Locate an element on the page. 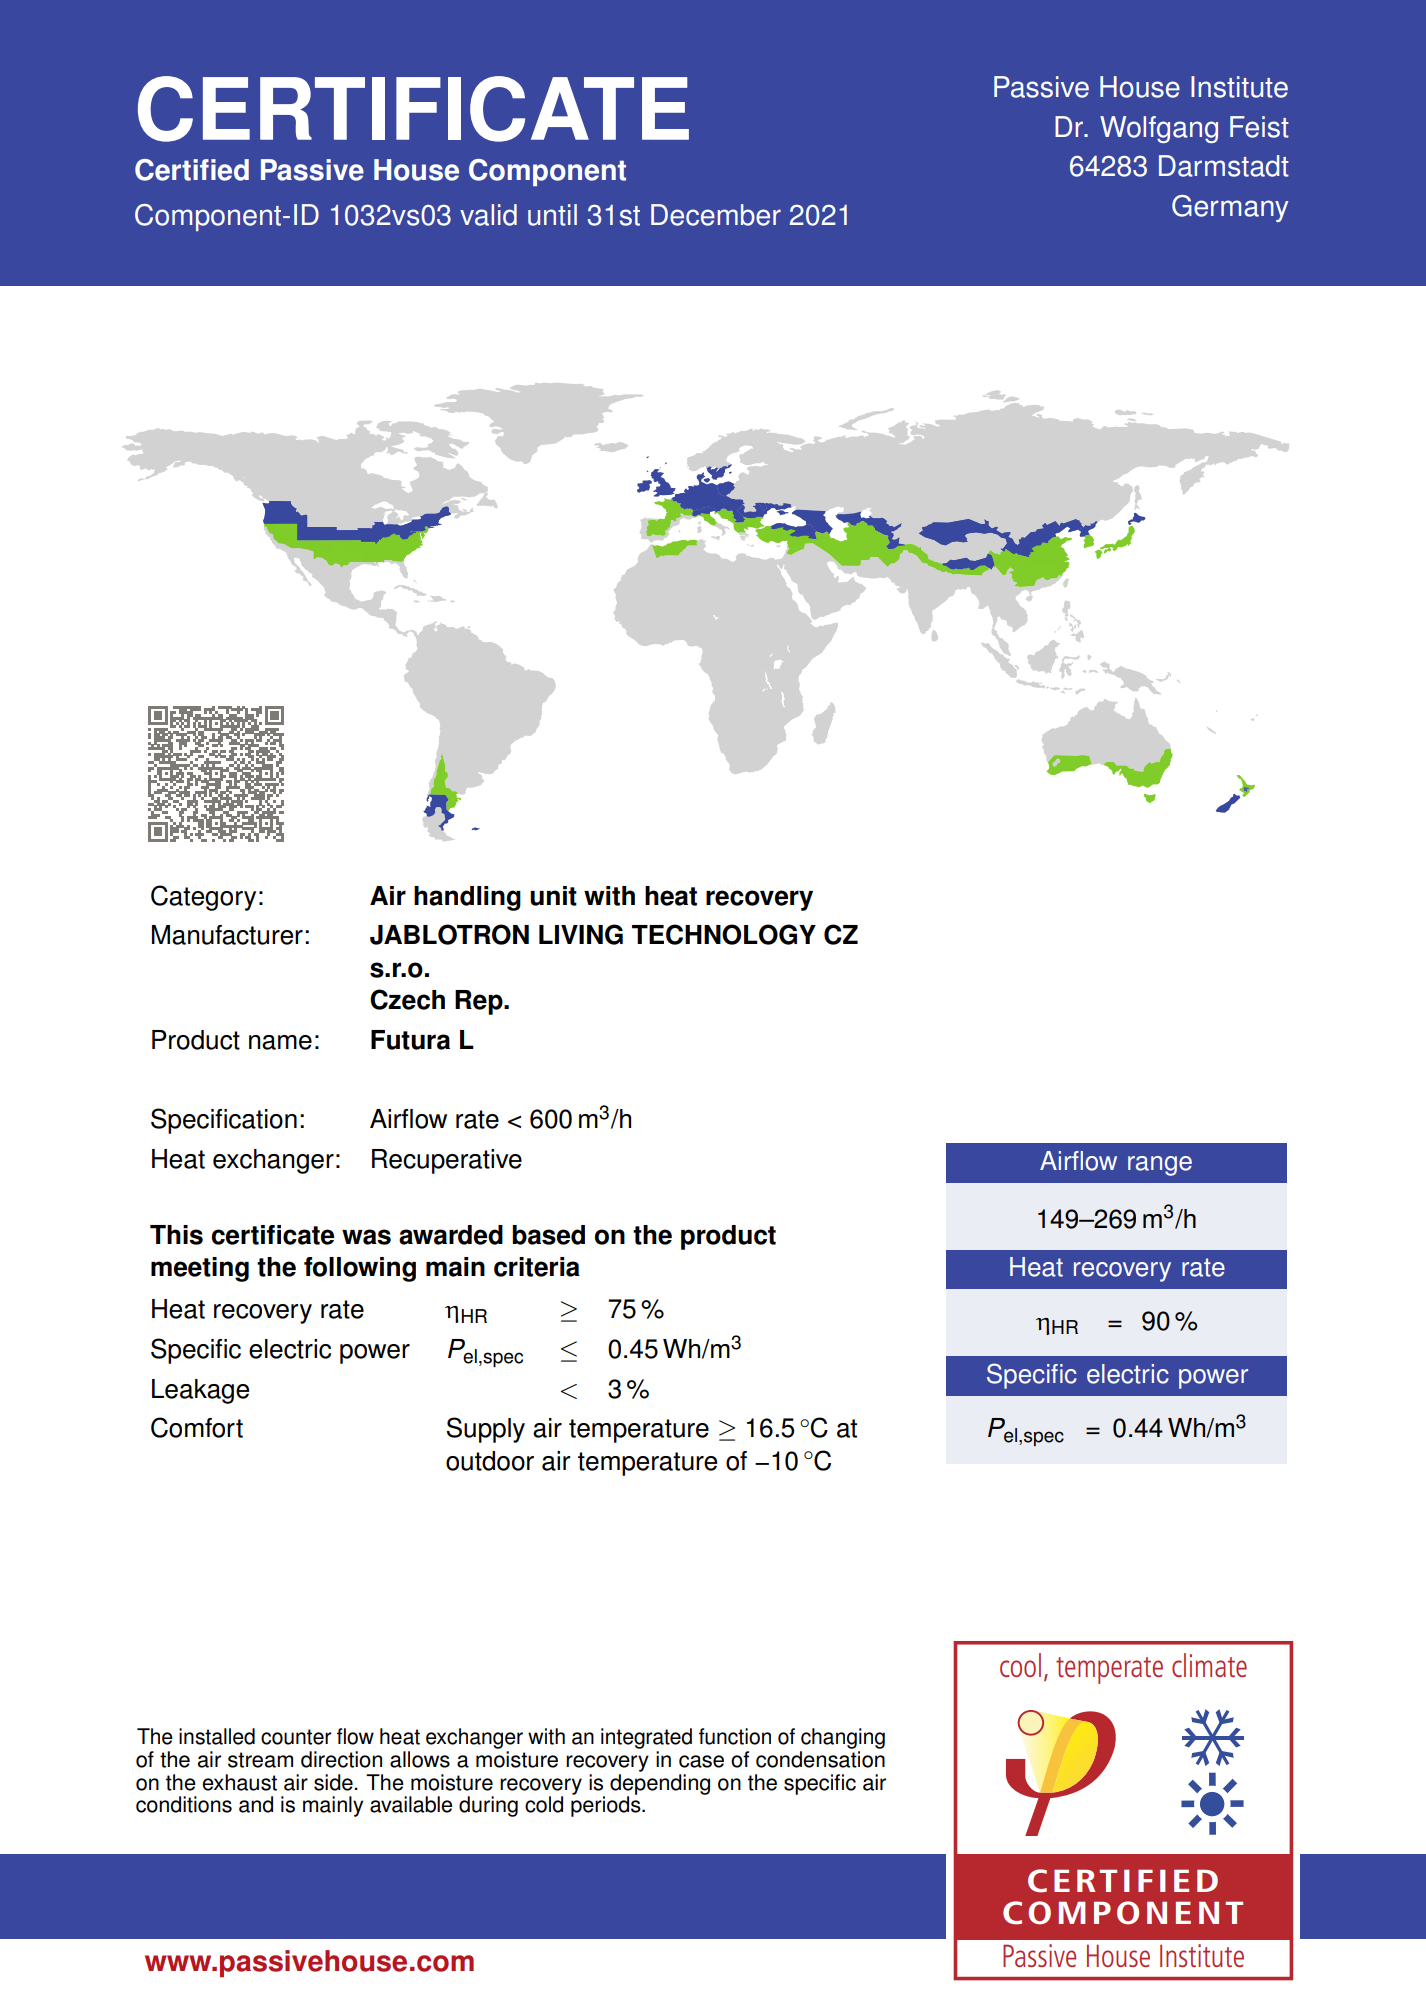  December is located at coordinates (716, 215).
